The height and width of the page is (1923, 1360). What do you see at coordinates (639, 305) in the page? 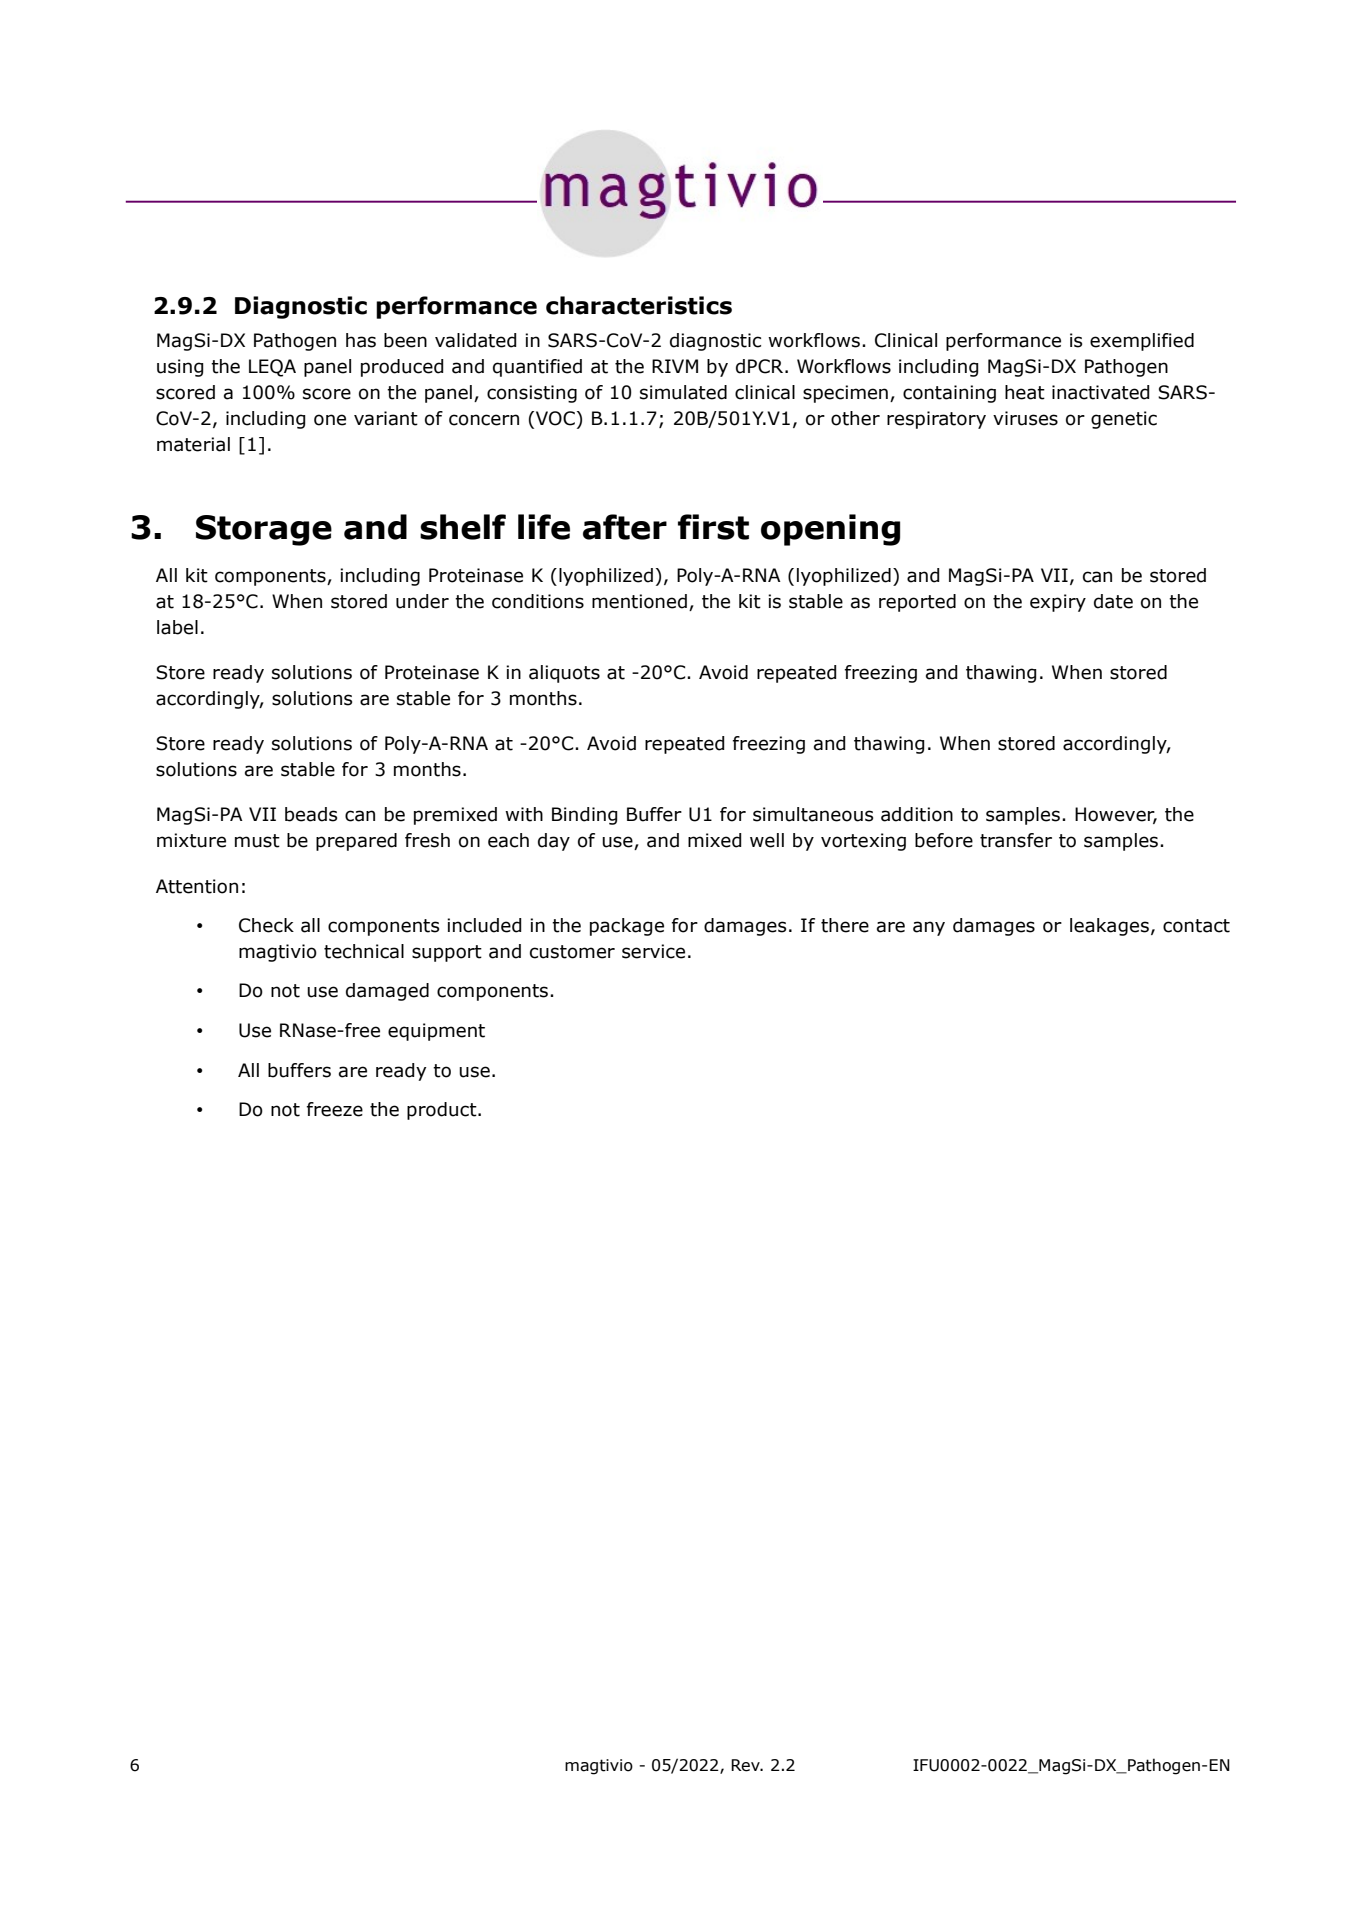
I see `characteristics` at bounding box center [639, 305].
